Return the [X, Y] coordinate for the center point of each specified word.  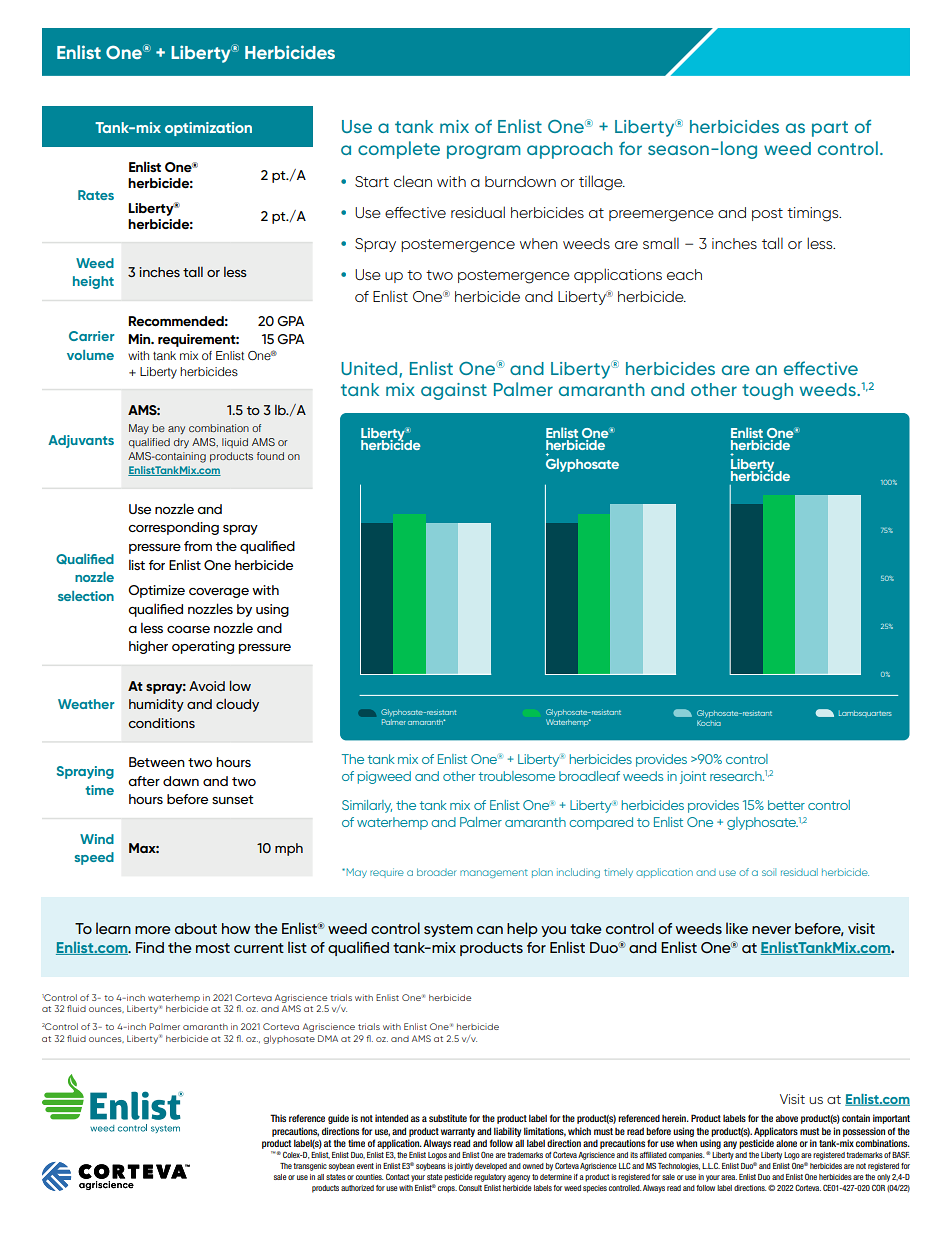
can [490, 930]
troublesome [517, 776]
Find [150, 947]
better [786, 805]
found [270, 456]
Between [157, 762]
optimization [208, 129]
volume [90, 355]
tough [767, 391]
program [484, 152]
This [278, 1118]
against [454, 391]
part [830, 129]
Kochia [709, 721]
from [198, 546]
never [771, 930]
